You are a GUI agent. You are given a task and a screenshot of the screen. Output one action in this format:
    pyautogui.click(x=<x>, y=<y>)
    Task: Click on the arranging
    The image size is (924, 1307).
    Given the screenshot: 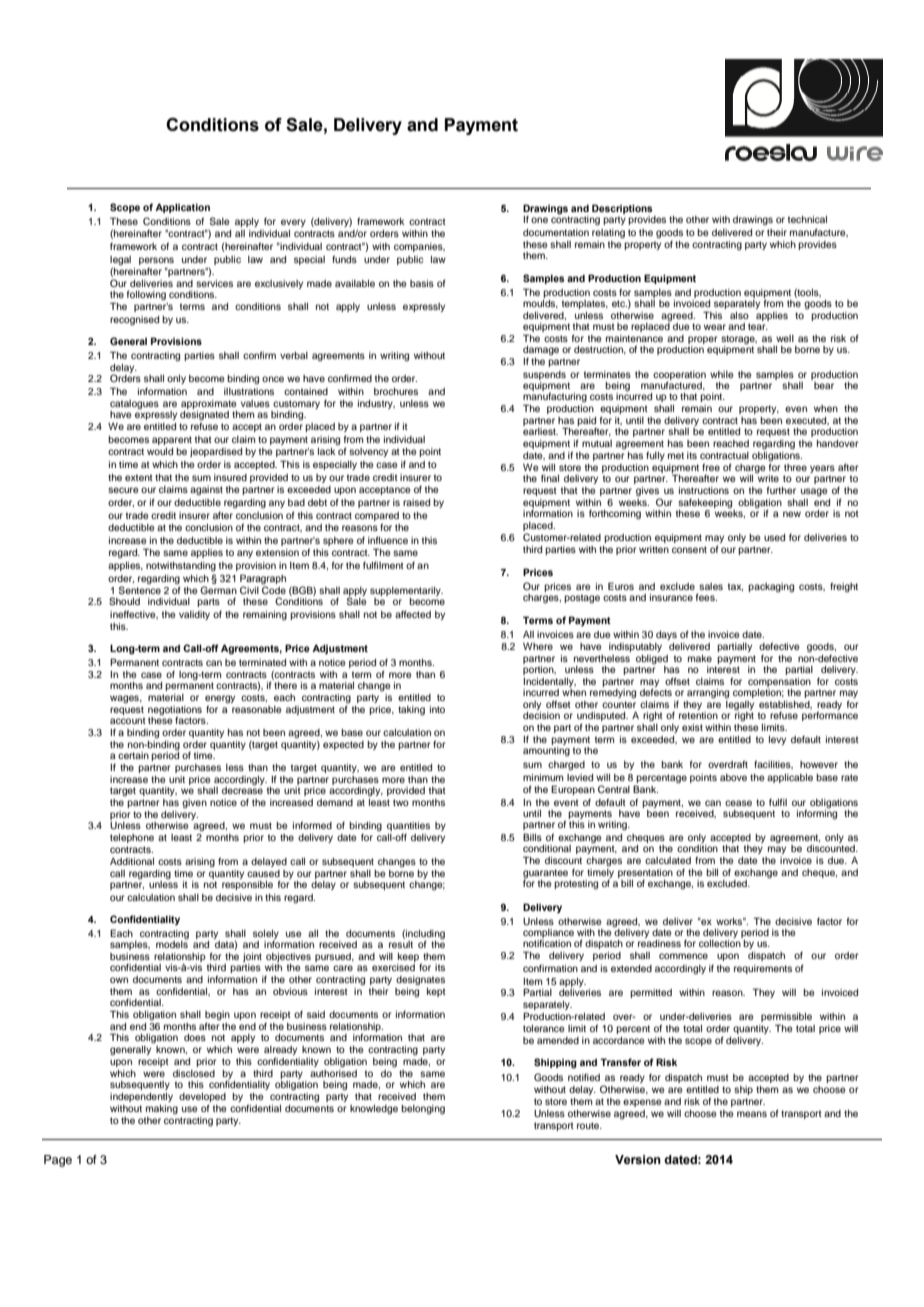 What is the action you would take?
    pyautogui.click(x=708, y=694)
